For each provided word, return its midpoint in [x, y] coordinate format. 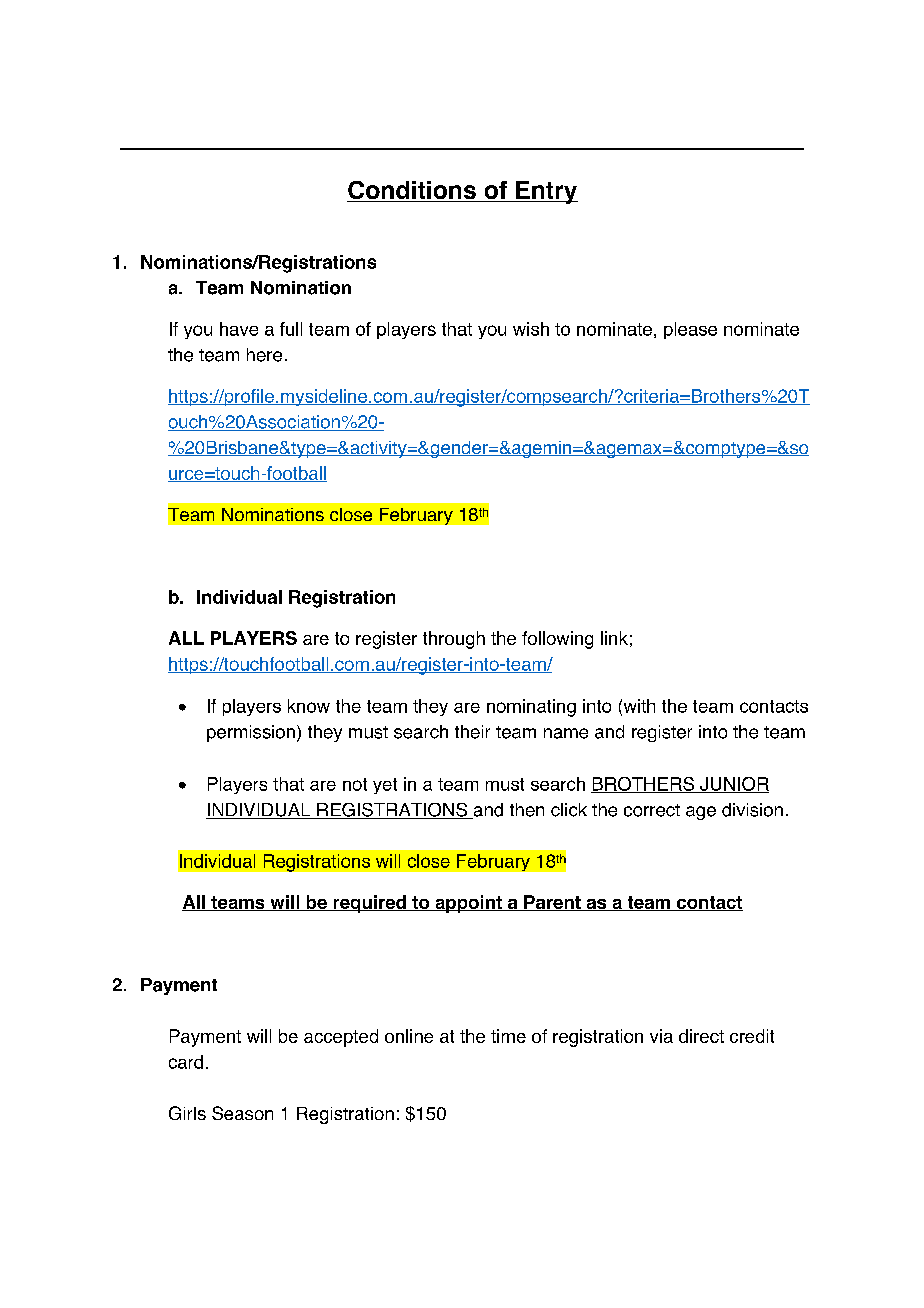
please [690, 330]
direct [701, 1036]
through [454, 640]
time [508, 1036]
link [614, 638]
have [239, 329]
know [309, 706]
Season [242, 1113]
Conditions [412, 191]
